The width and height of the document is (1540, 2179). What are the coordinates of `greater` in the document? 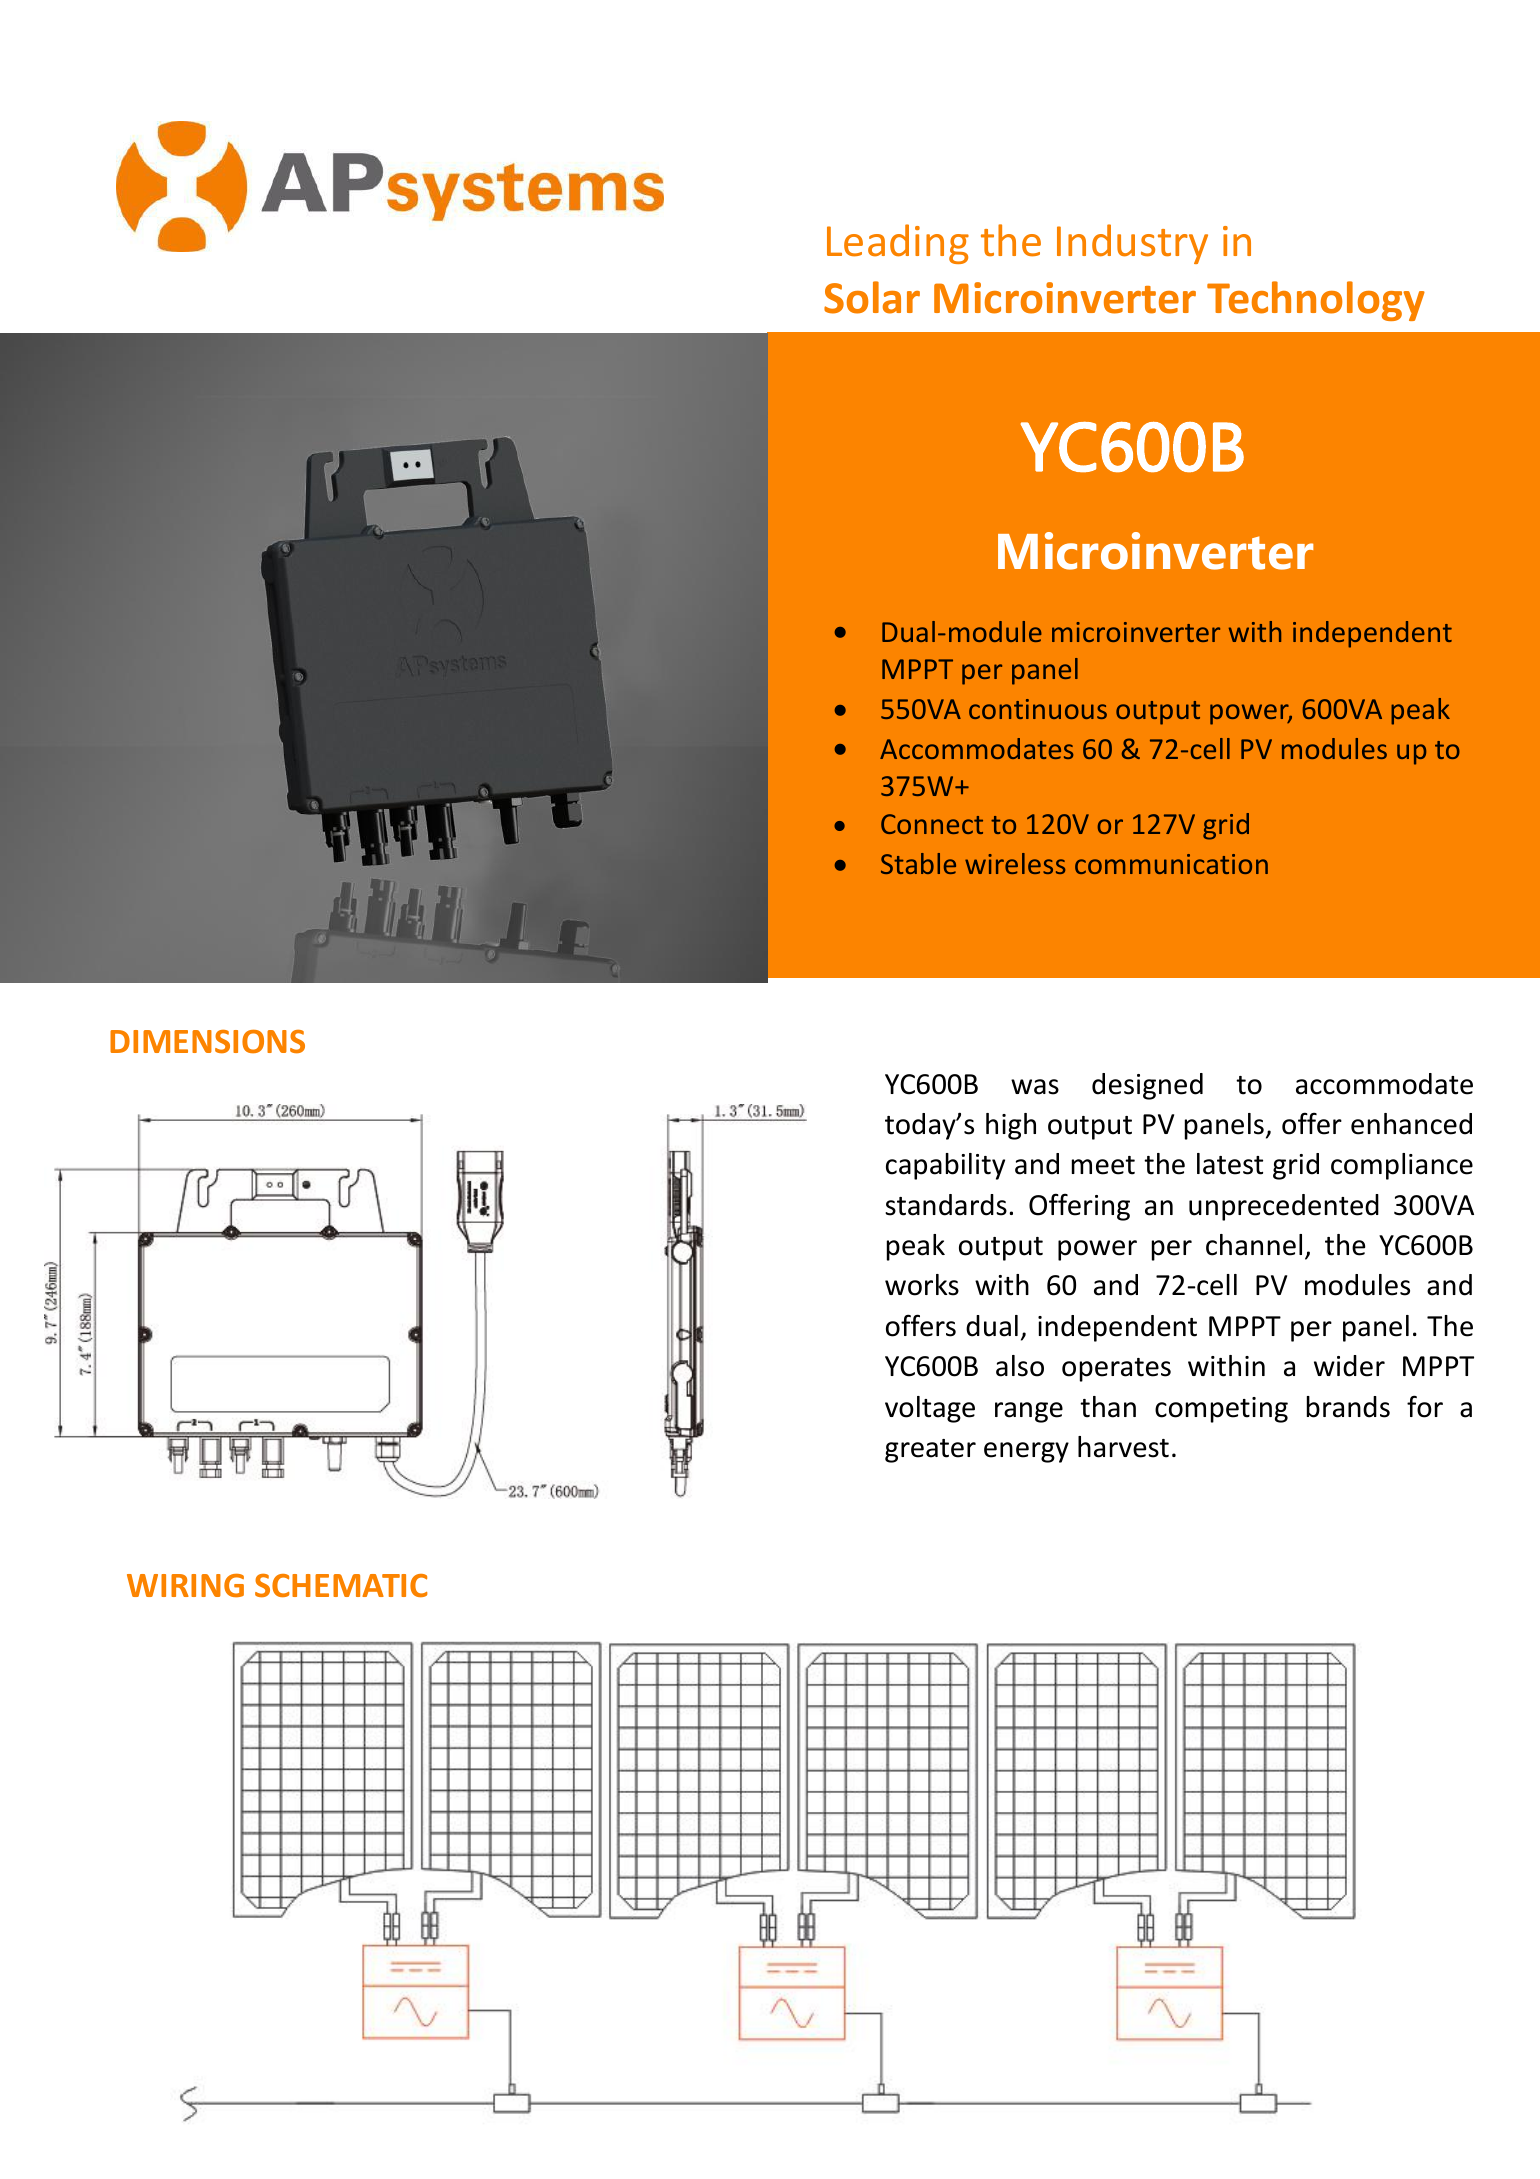 It's located at (930, 1451).
